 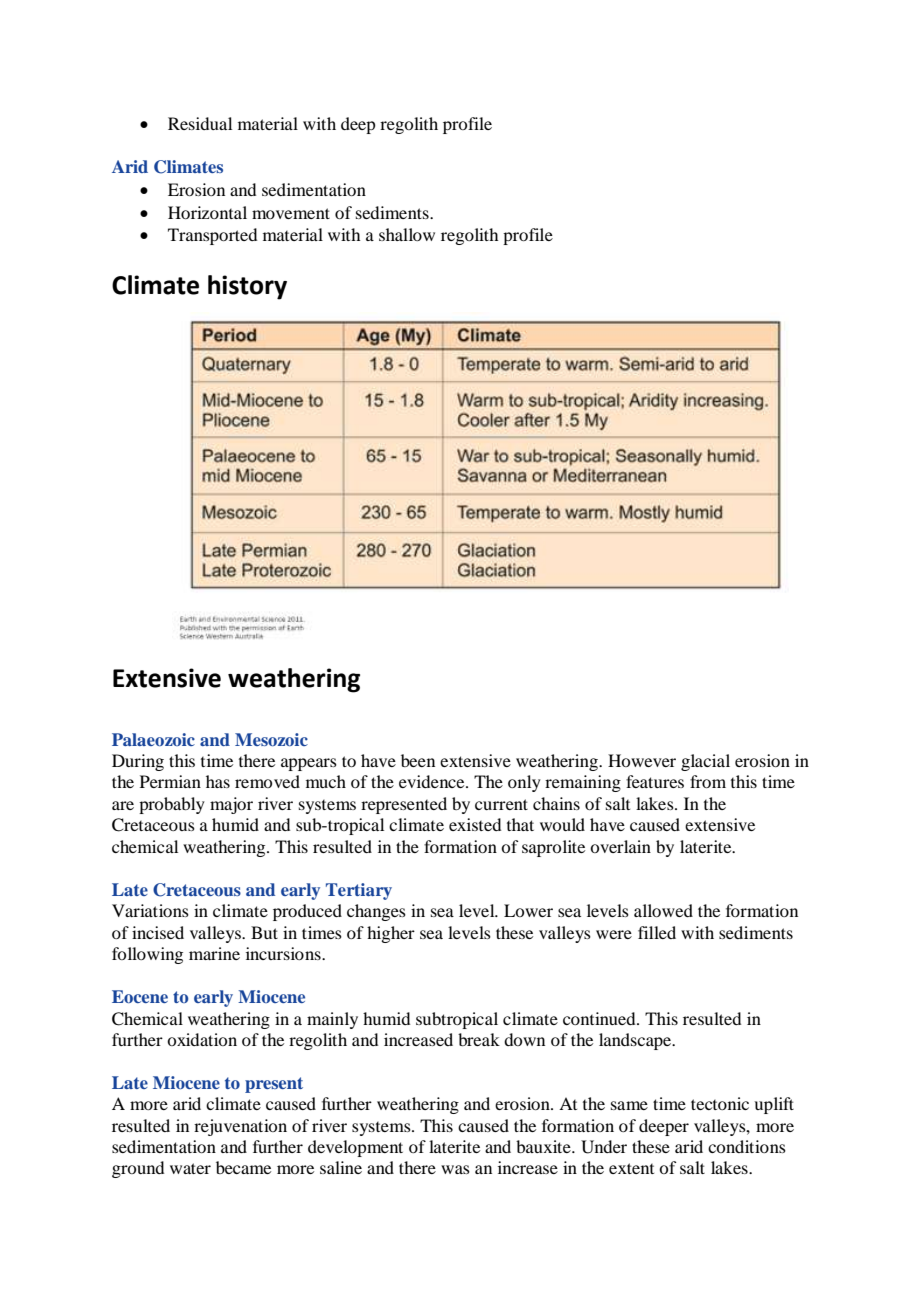 What do you see at coordinates (663, 910) in the image?
I see `allowed` at bounding box center [663, 910].
